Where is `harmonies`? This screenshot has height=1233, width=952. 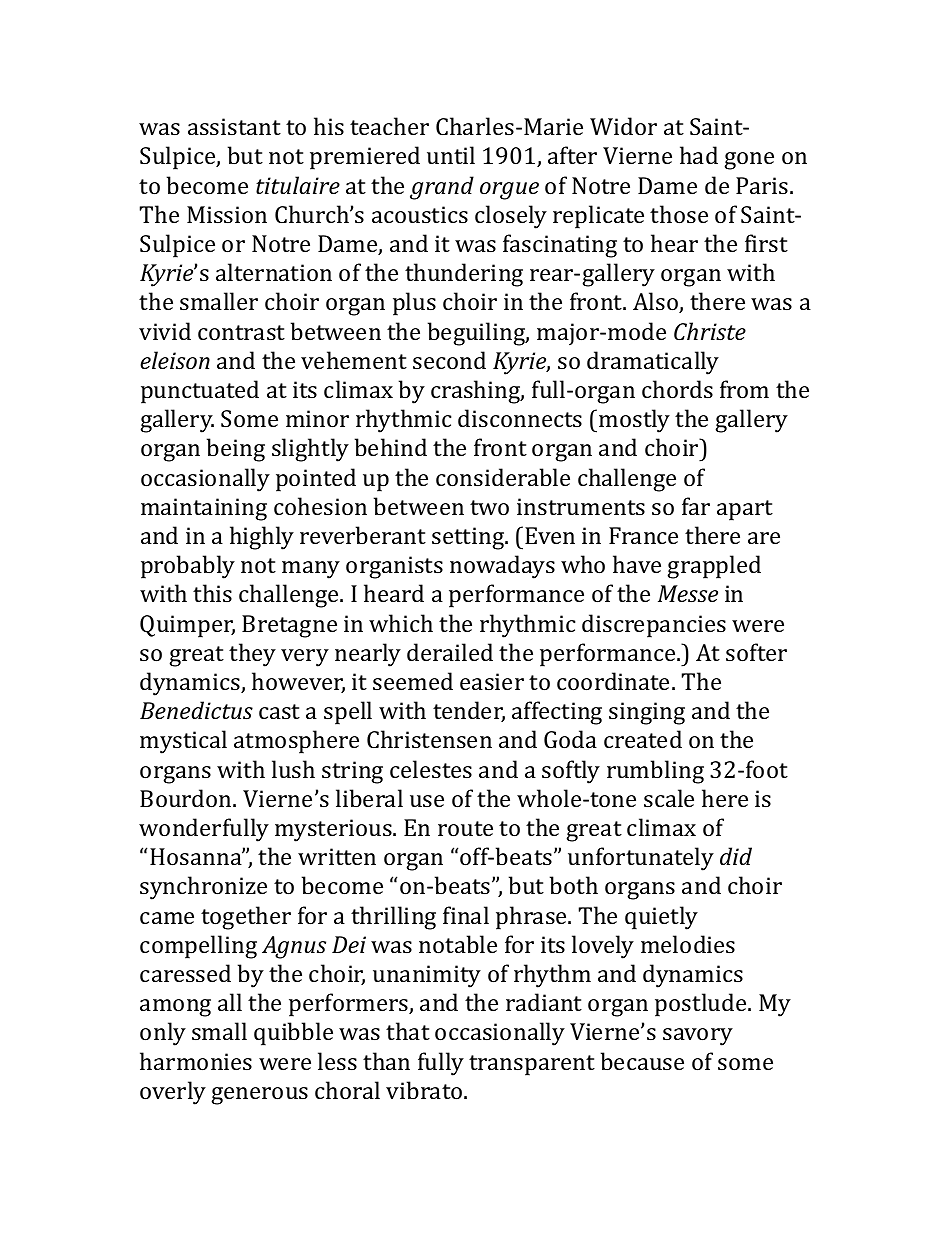 harmonies is located at coordinates (196, 1061).
